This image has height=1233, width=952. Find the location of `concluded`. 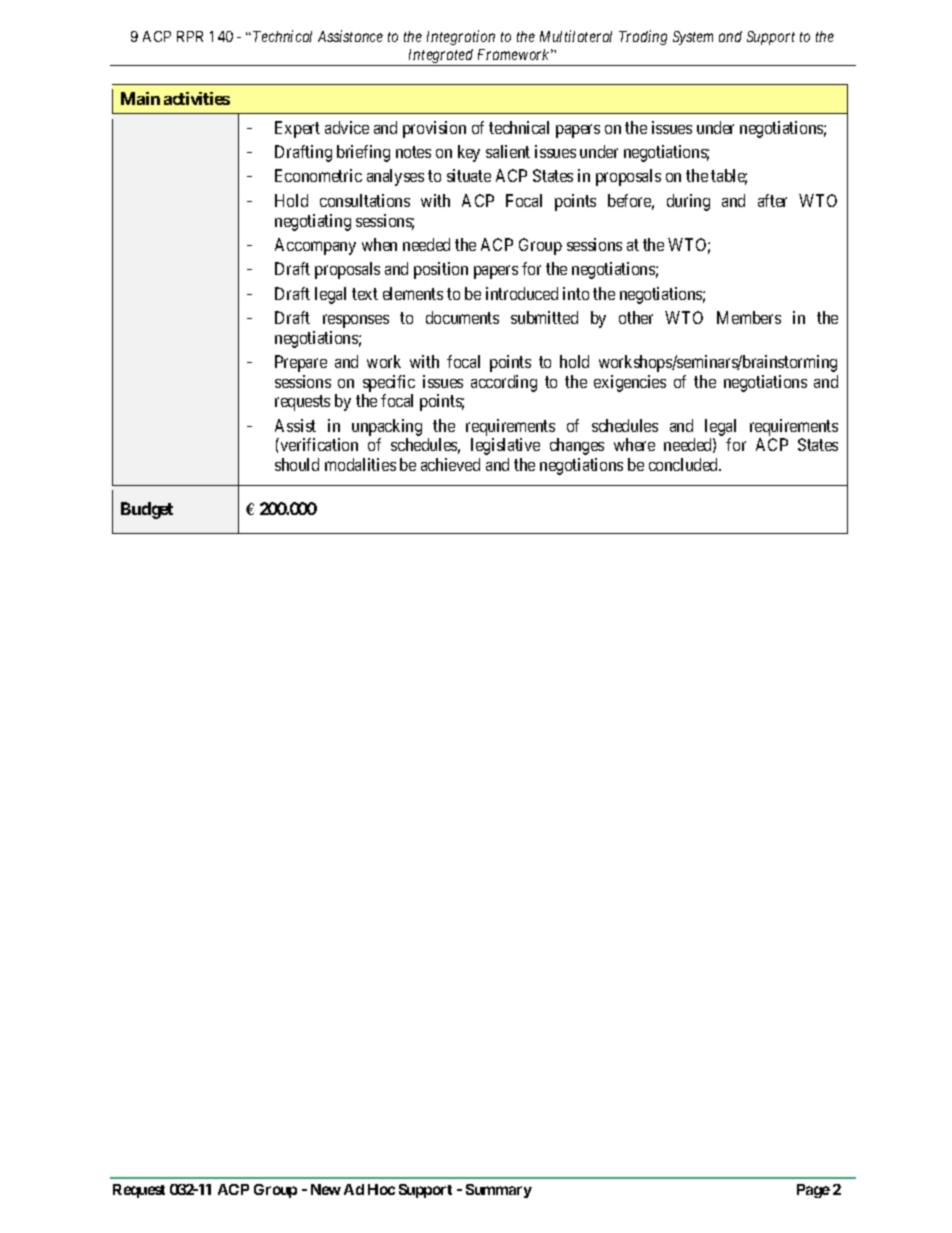

concluded is located at coordinates (685, 464).
